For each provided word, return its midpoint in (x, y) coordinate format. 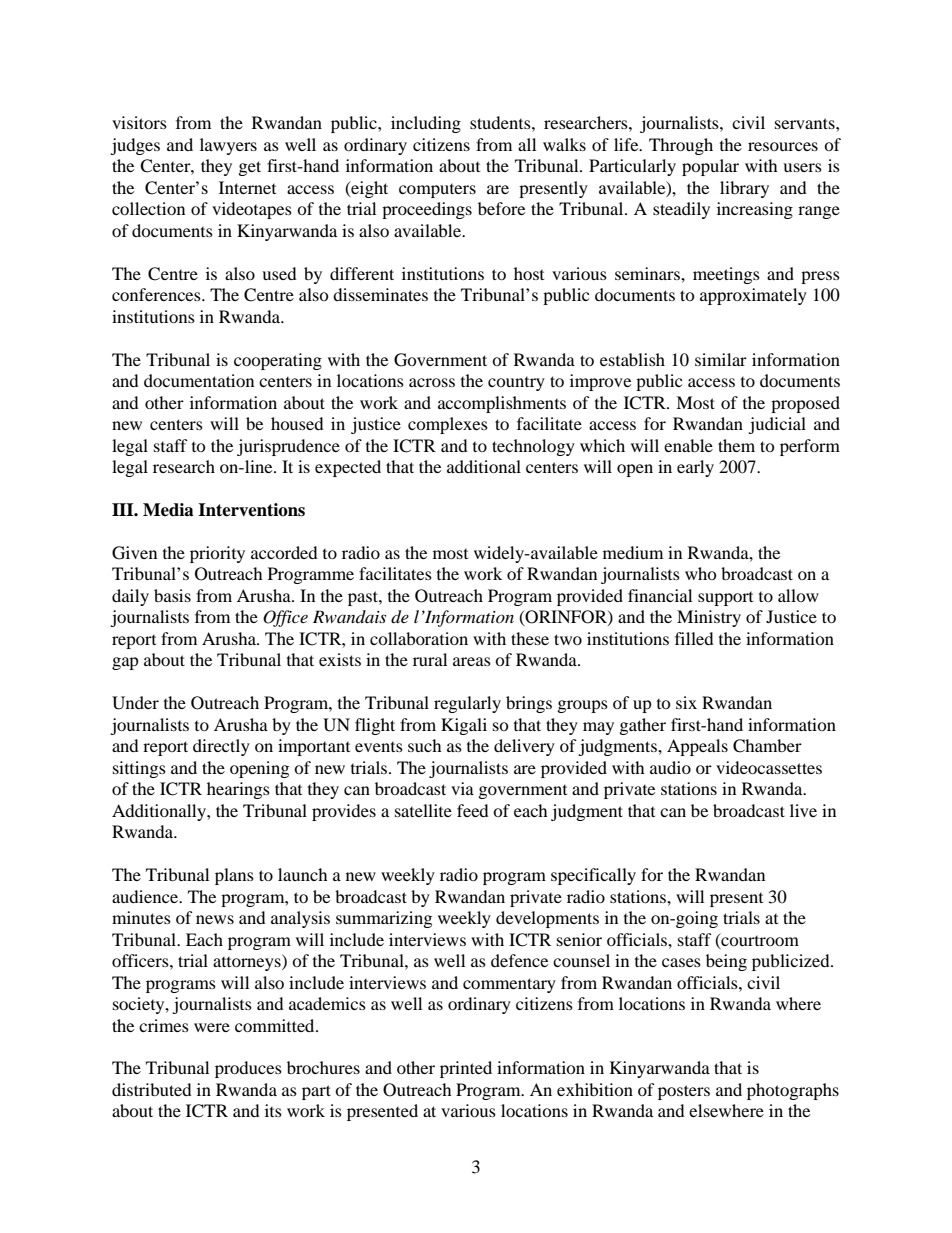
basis (172, 595)
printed (466, 1069)
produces (248, 1069)
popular (710, 167)
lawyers (228, 146)
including (426, 124)
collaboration (419, 638)
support (725, 599)
